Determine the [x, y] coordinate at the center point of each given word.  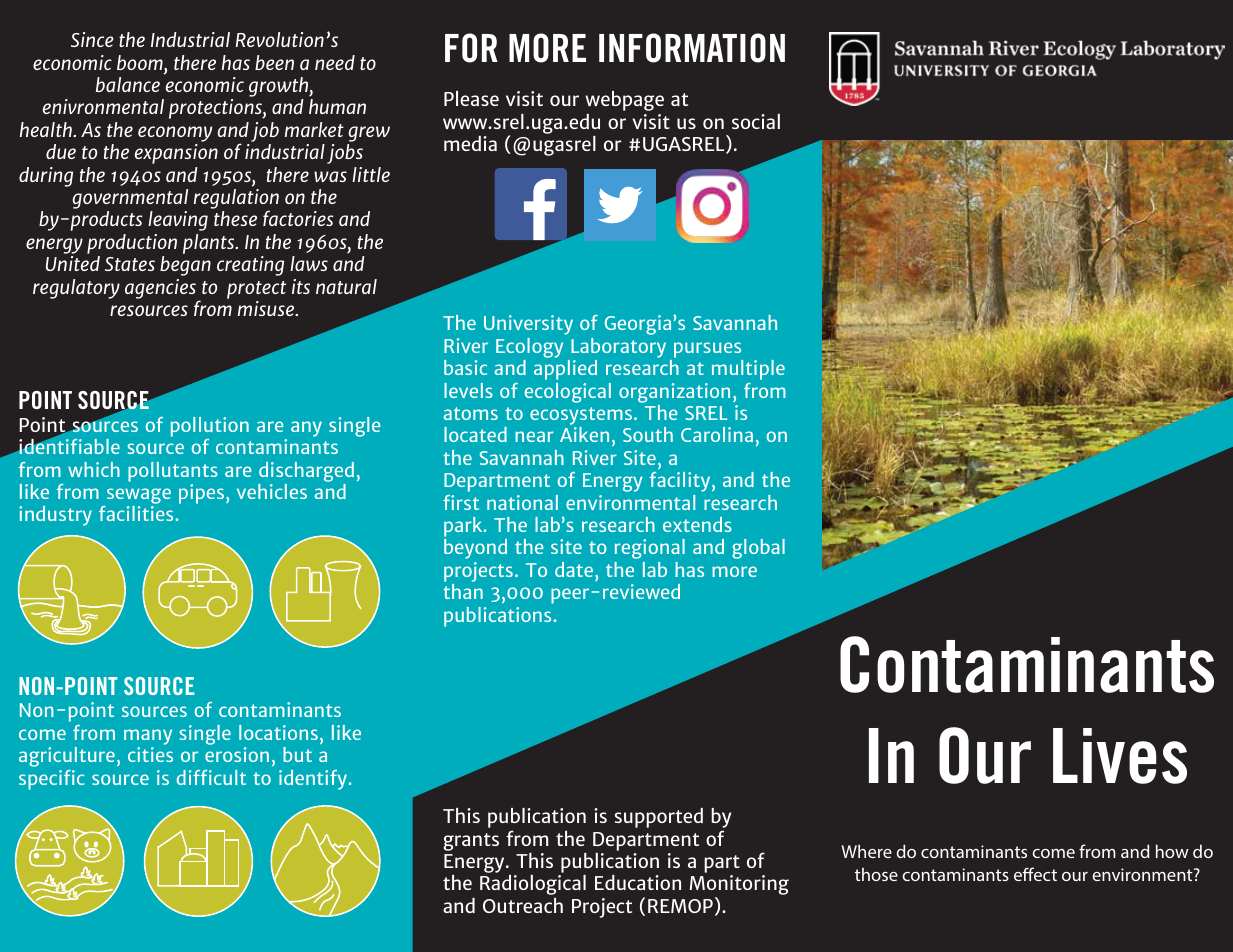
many [148, 737]
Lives [1120, 756]
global [758, 549]
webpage [624, 101]
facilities [136, 513]
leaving [178, 221]
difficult [211, 777]
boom [141, 64]
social [756, 121]
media [470, 143]
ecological [568, 393]
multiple [748, 370]
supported [659, 818]
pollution [210, 427]
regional [650, 549]
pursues [707, 350]
